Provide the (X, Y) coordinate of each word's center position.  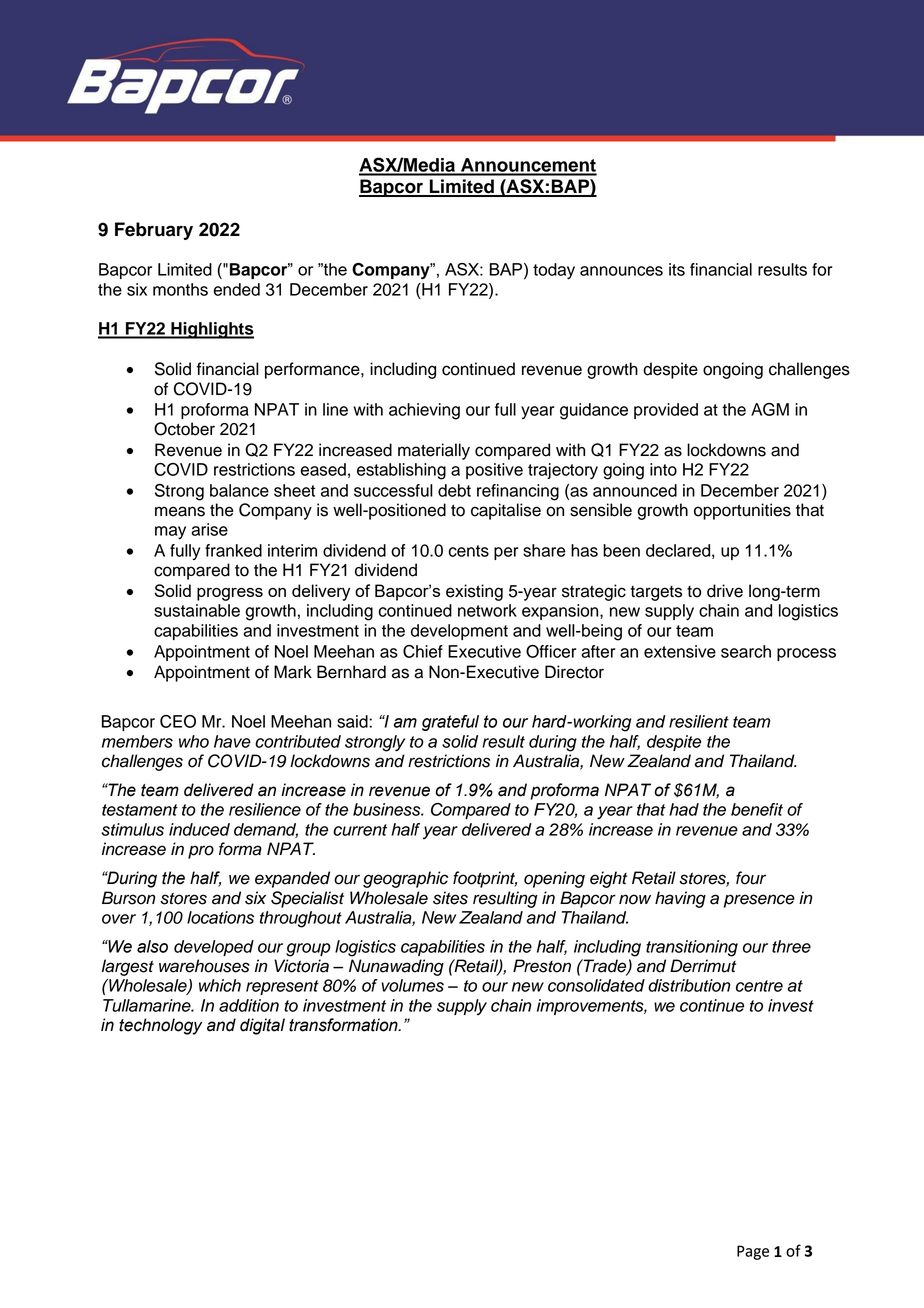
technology (160, 1026)
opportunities (742, 511)
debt (454, 490)
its (677, 269)
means (180, 511)
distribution (689, 985)
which (220, 985)
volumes (412, 985)
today (554, 271)
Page (753, 1252)
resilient (699, 721)
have (232, 741)
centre (759, 986)
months (180, 289)
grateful (450, 723)
